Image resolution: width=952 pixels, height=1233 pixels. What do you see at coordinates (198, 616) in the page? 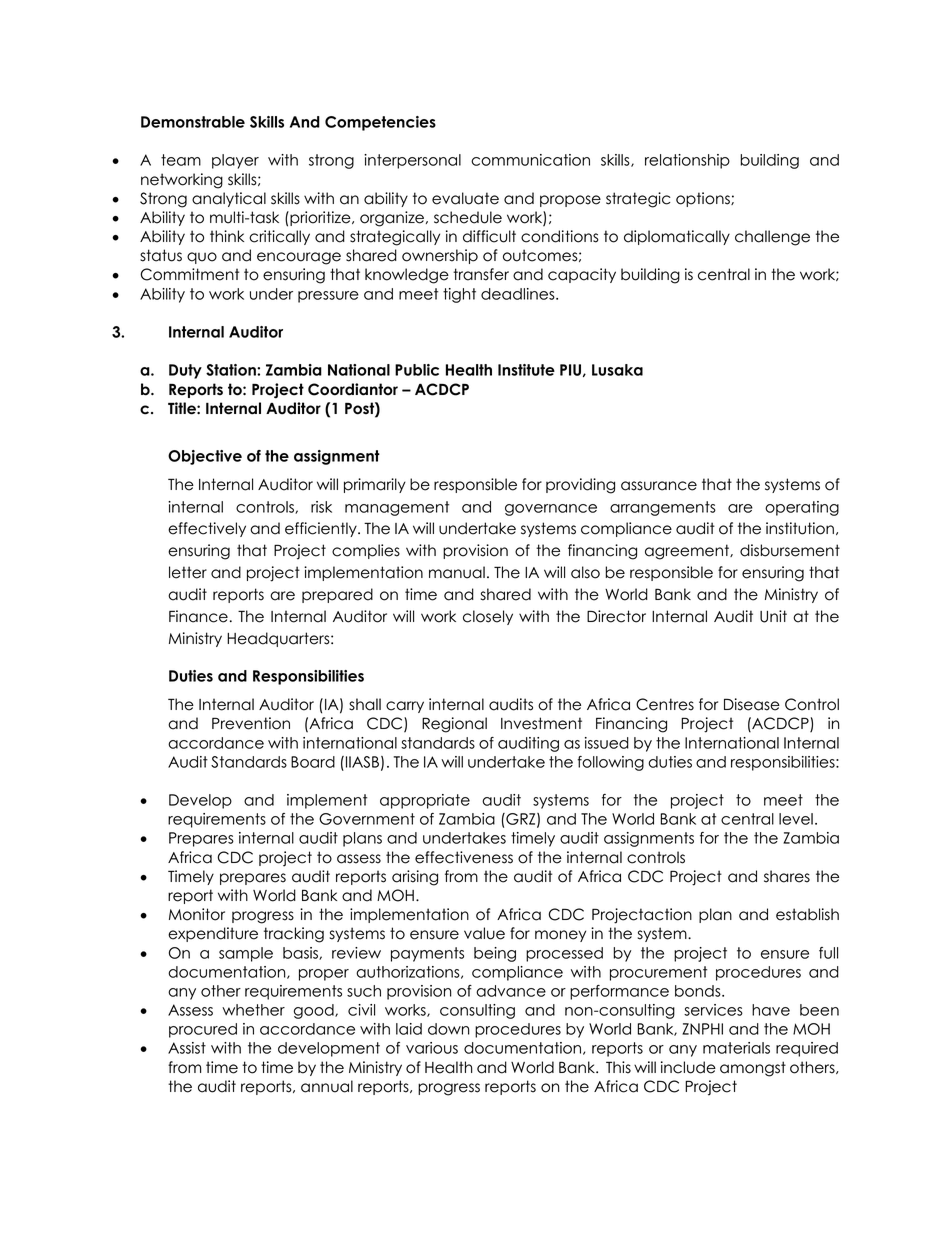
I see `Finance` at bounding box center [198, 616].
